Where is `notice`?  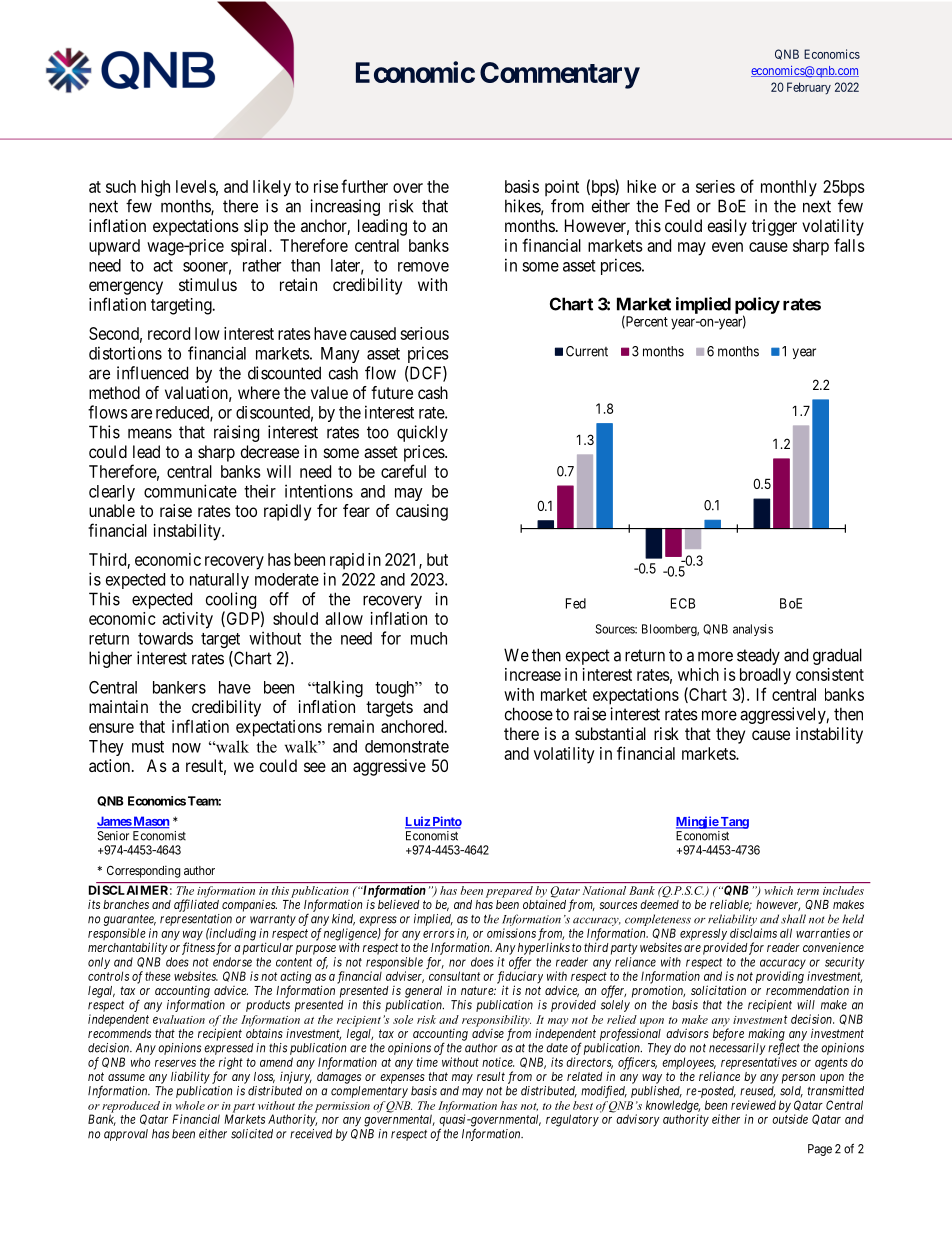
notice is located at coordinates (498, 1062).
